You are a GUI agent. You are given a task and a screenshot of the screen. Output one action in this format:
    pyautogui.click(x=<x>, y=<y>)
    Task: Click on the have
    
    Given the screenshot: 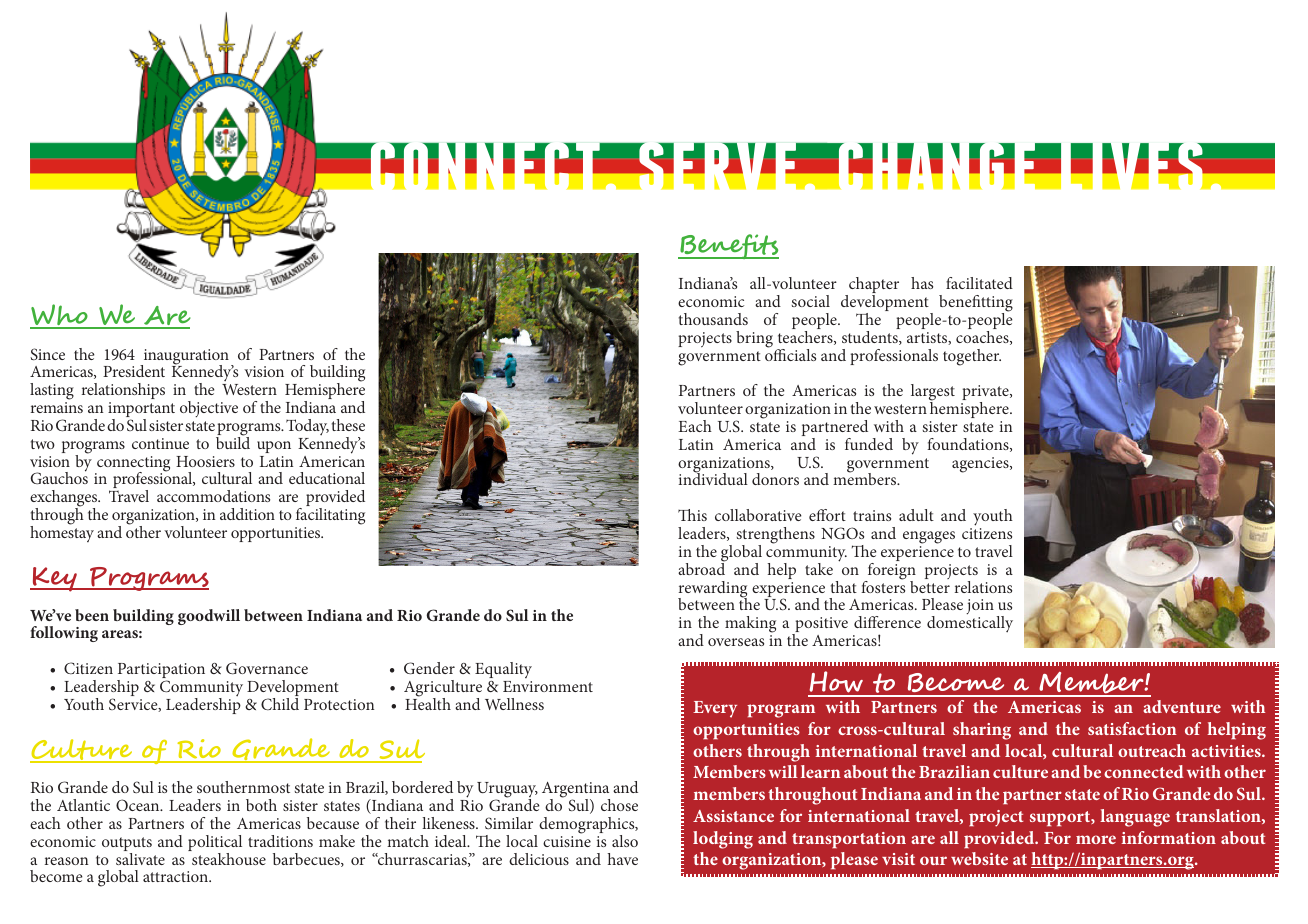 What is the action you would take?
    pyautogui.click(x=623, y=859)
